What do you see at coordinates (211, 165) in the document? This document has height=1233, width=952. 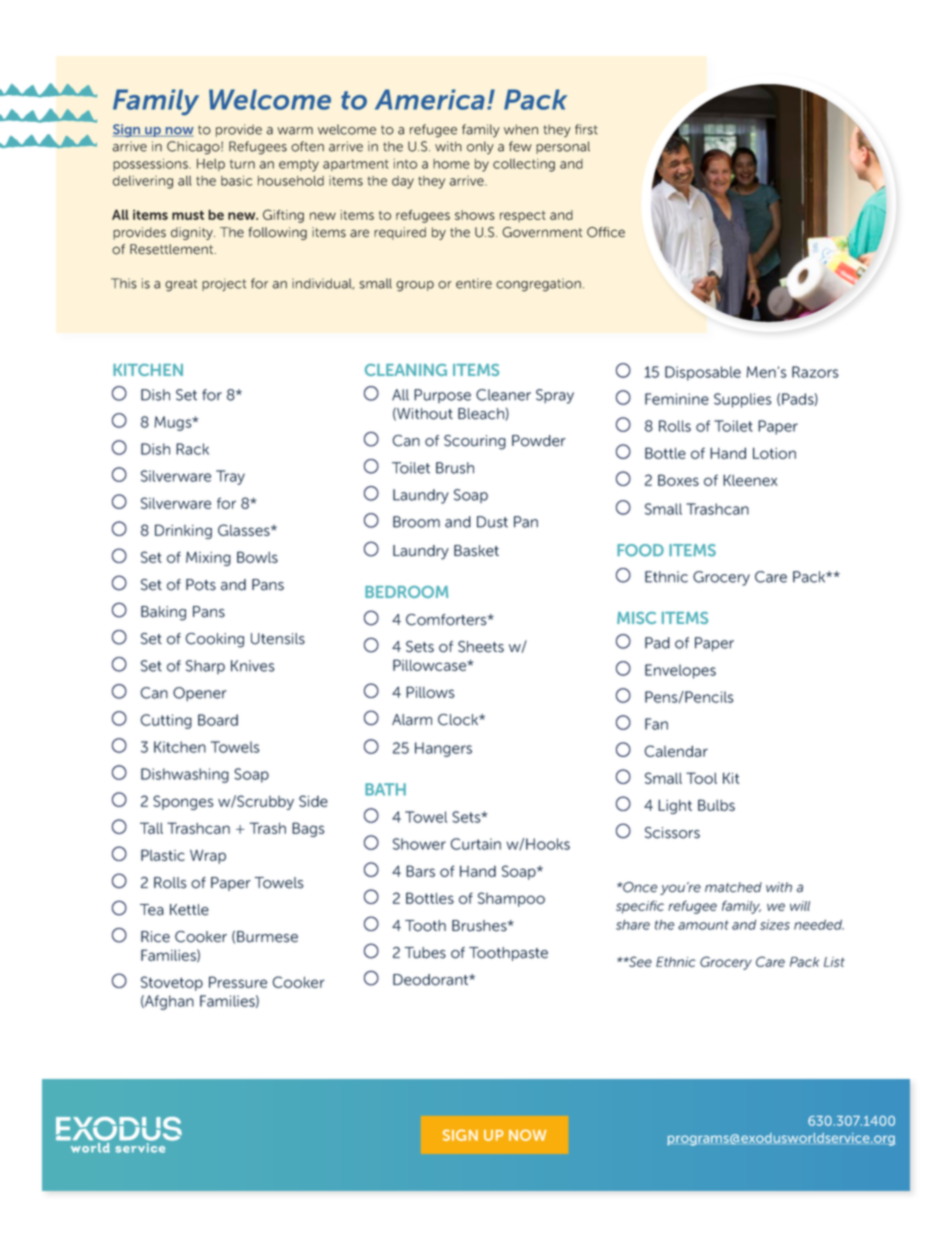 I see `Help` at bounding box center [211, 165].
